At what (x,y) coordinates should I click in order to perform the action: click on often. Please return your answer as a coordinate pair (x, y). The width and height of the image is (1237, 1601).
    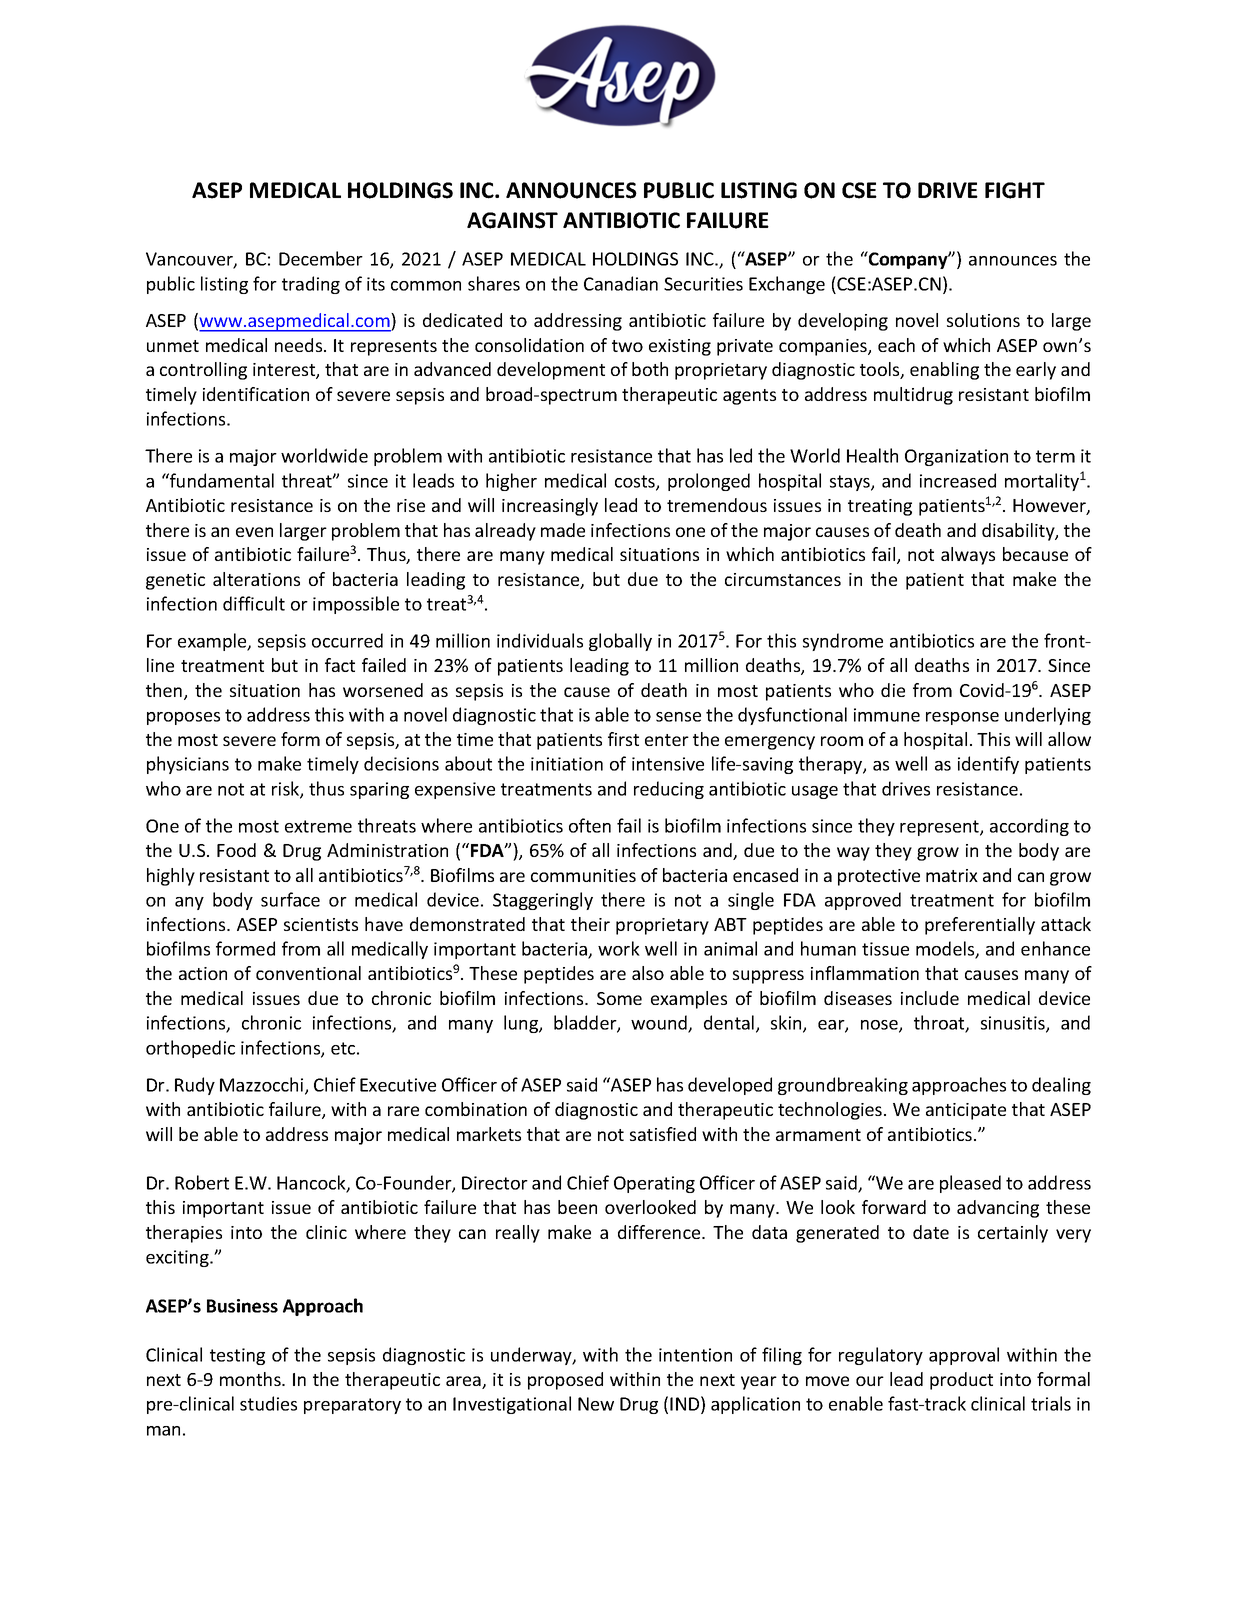
    Looking at the image, I should click on (590, 825).
